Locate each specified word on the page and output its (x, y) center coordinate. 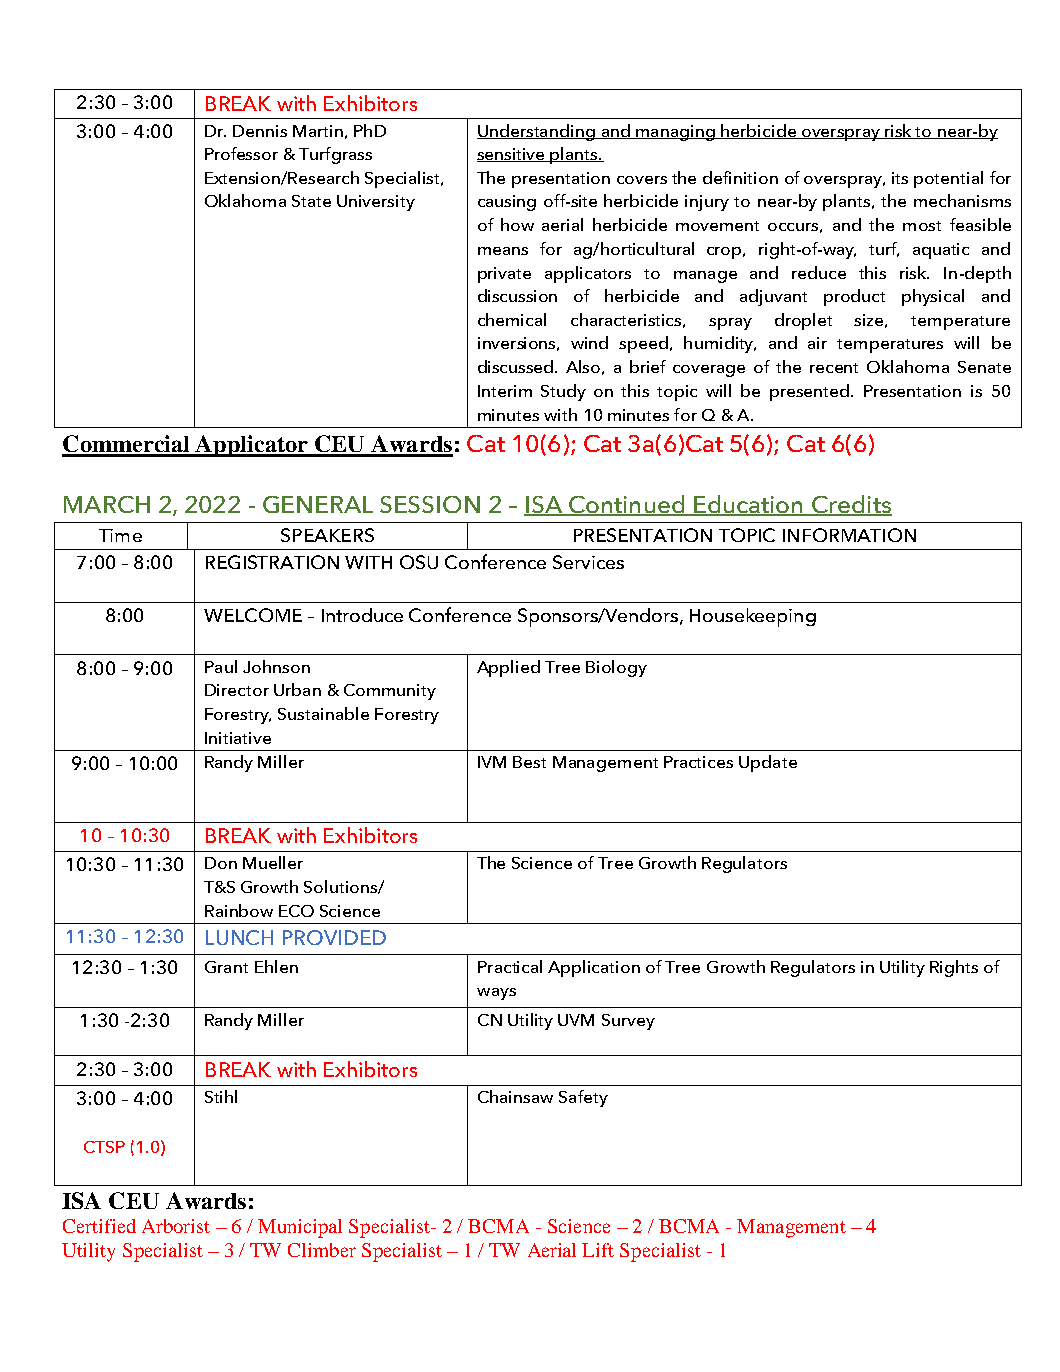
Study (563, 392)
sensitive (512, 155)
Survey (628, 1022)
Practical (510, 966)
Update (768, 763)
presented (811, 392)
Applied (508, 668)
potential (948, 179)
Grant (226, 967)
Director (237, 690)
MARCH (107, 504)
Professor (241, 153)
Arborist (176, 1226)
